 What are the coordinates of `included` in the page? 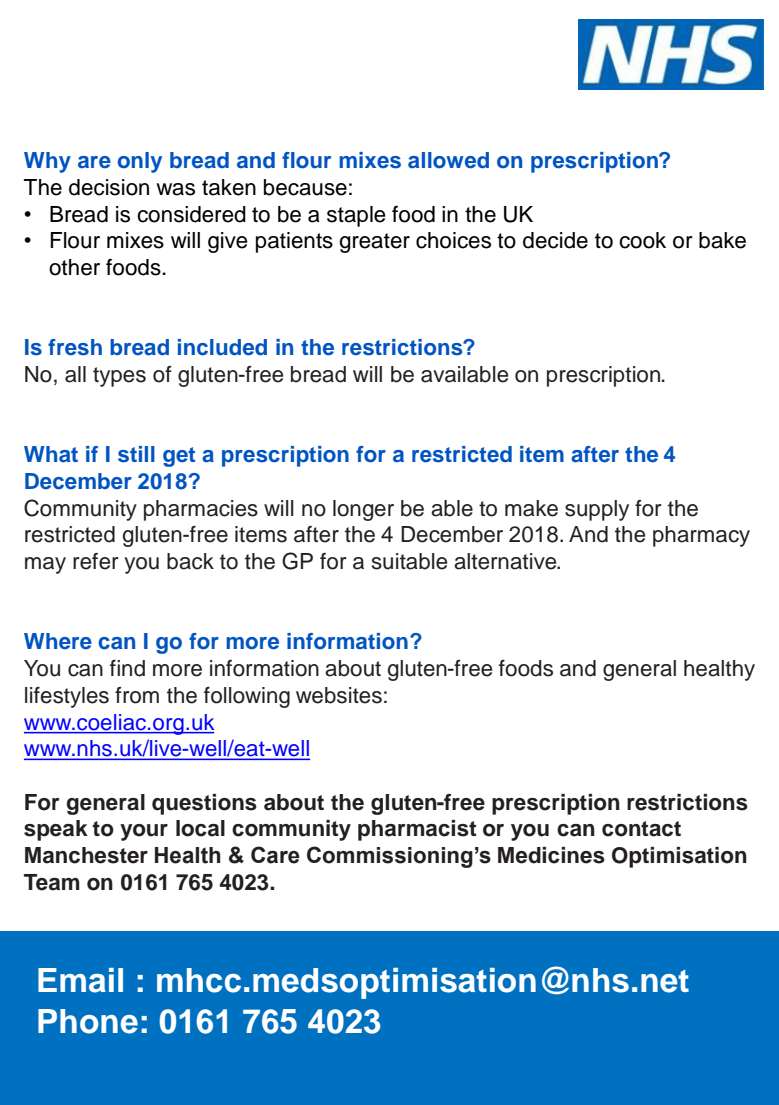 It's located at (222, 347).
